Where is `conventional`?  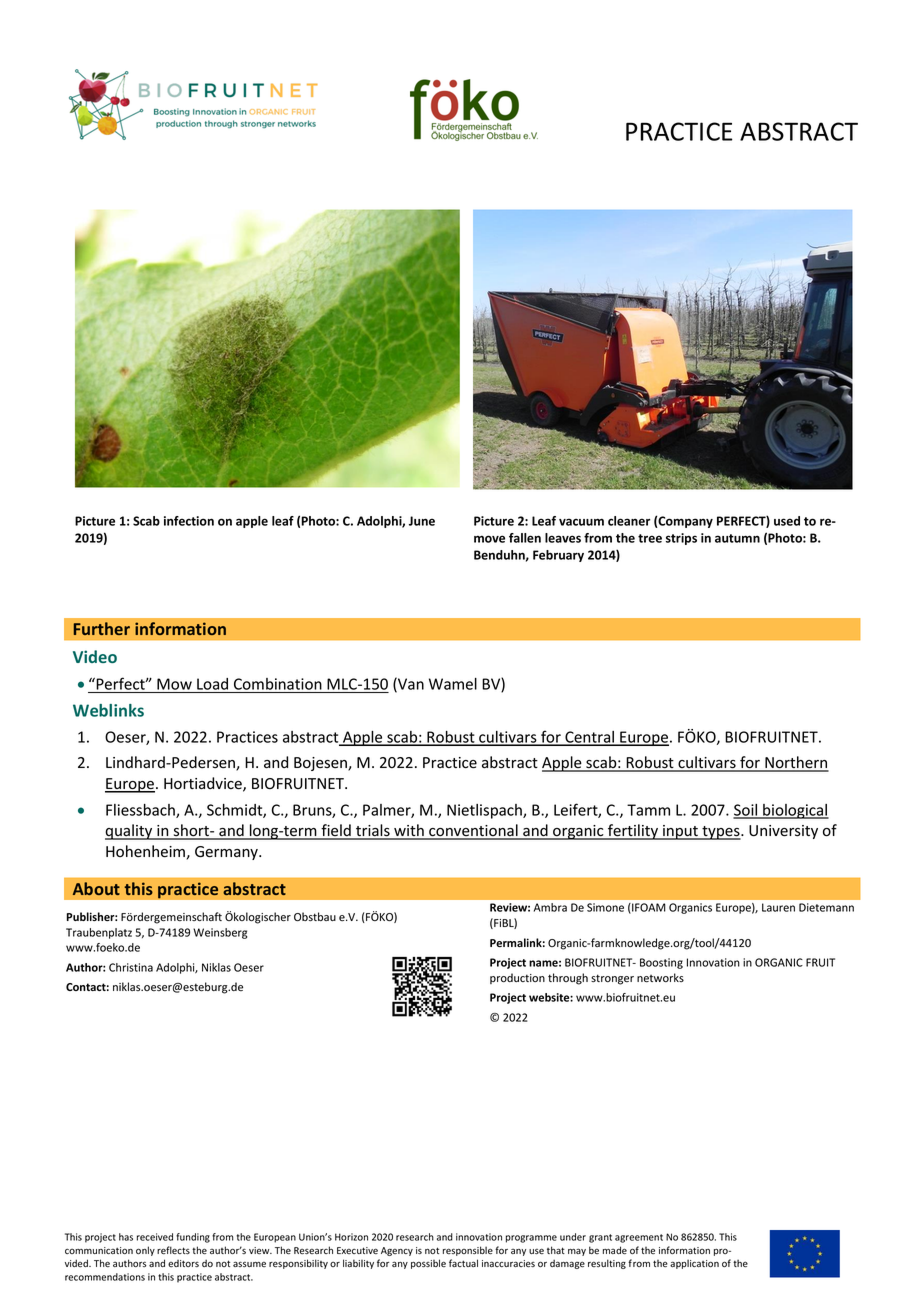
conventional is located at coordinates (473, 831).
